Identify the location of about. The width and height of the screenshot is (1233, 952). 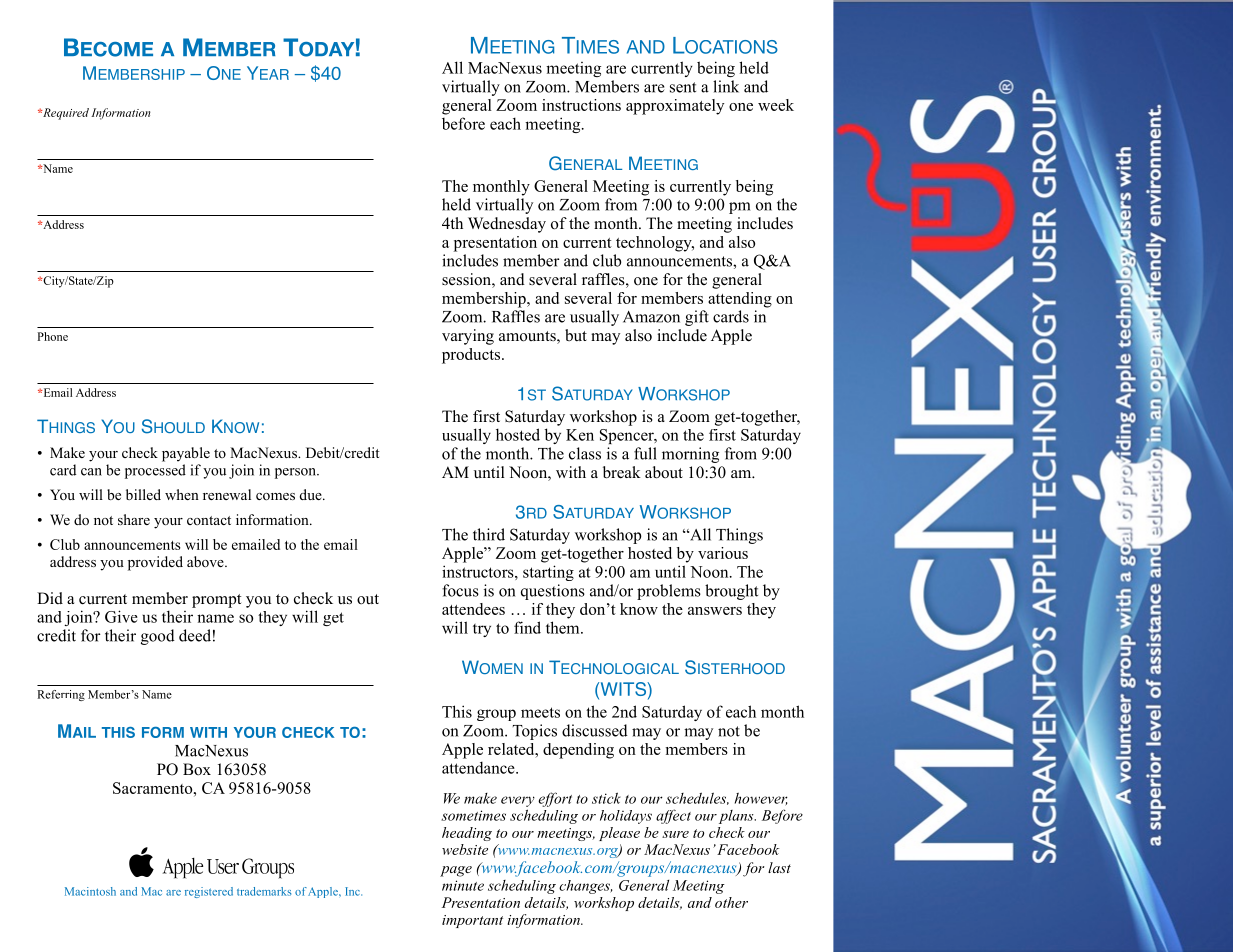
(664, 472).
